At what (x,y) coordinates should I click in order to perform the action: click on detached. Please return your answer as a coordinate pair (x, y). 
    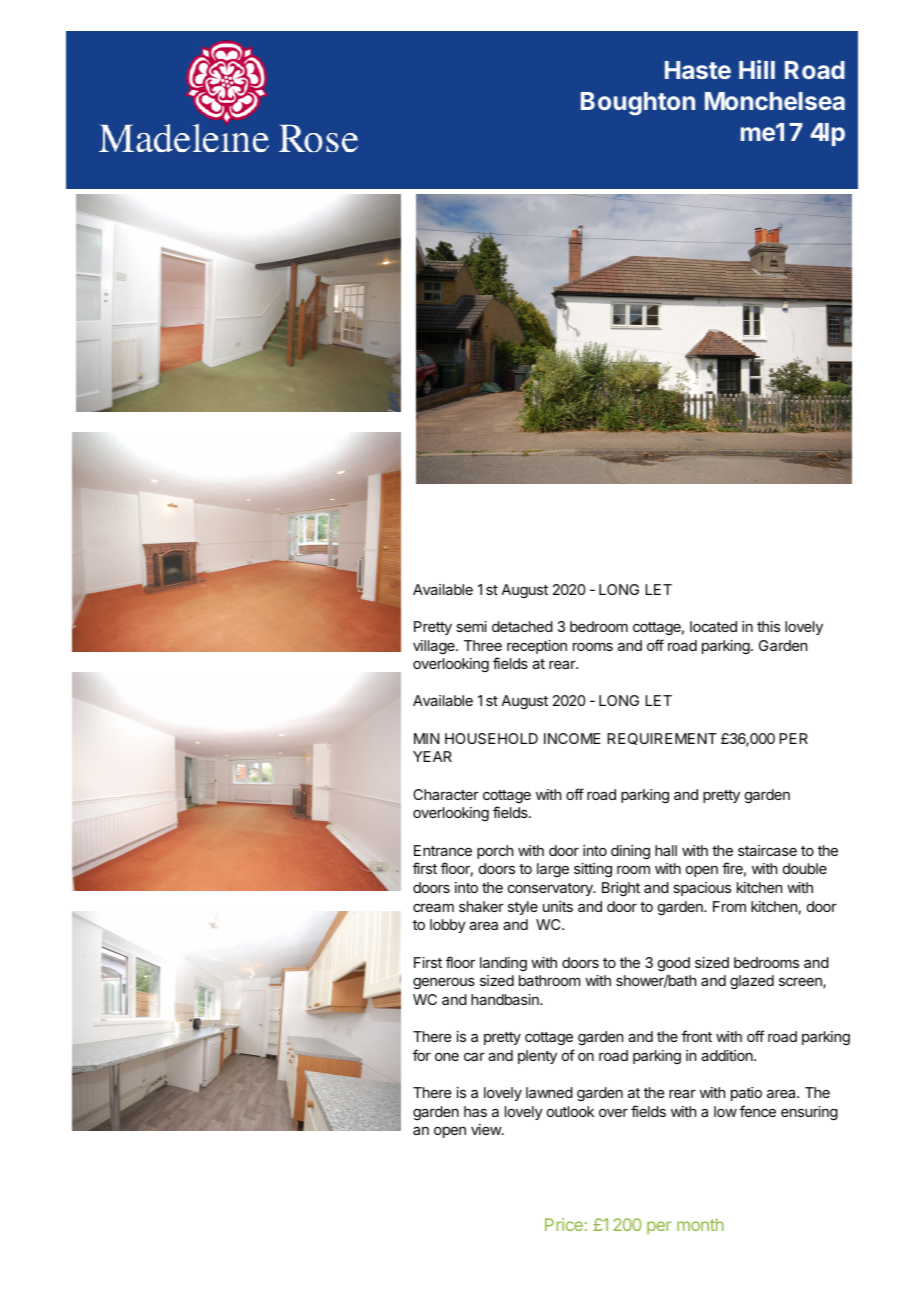
    Looking at the image, I should click on (522, 626).
